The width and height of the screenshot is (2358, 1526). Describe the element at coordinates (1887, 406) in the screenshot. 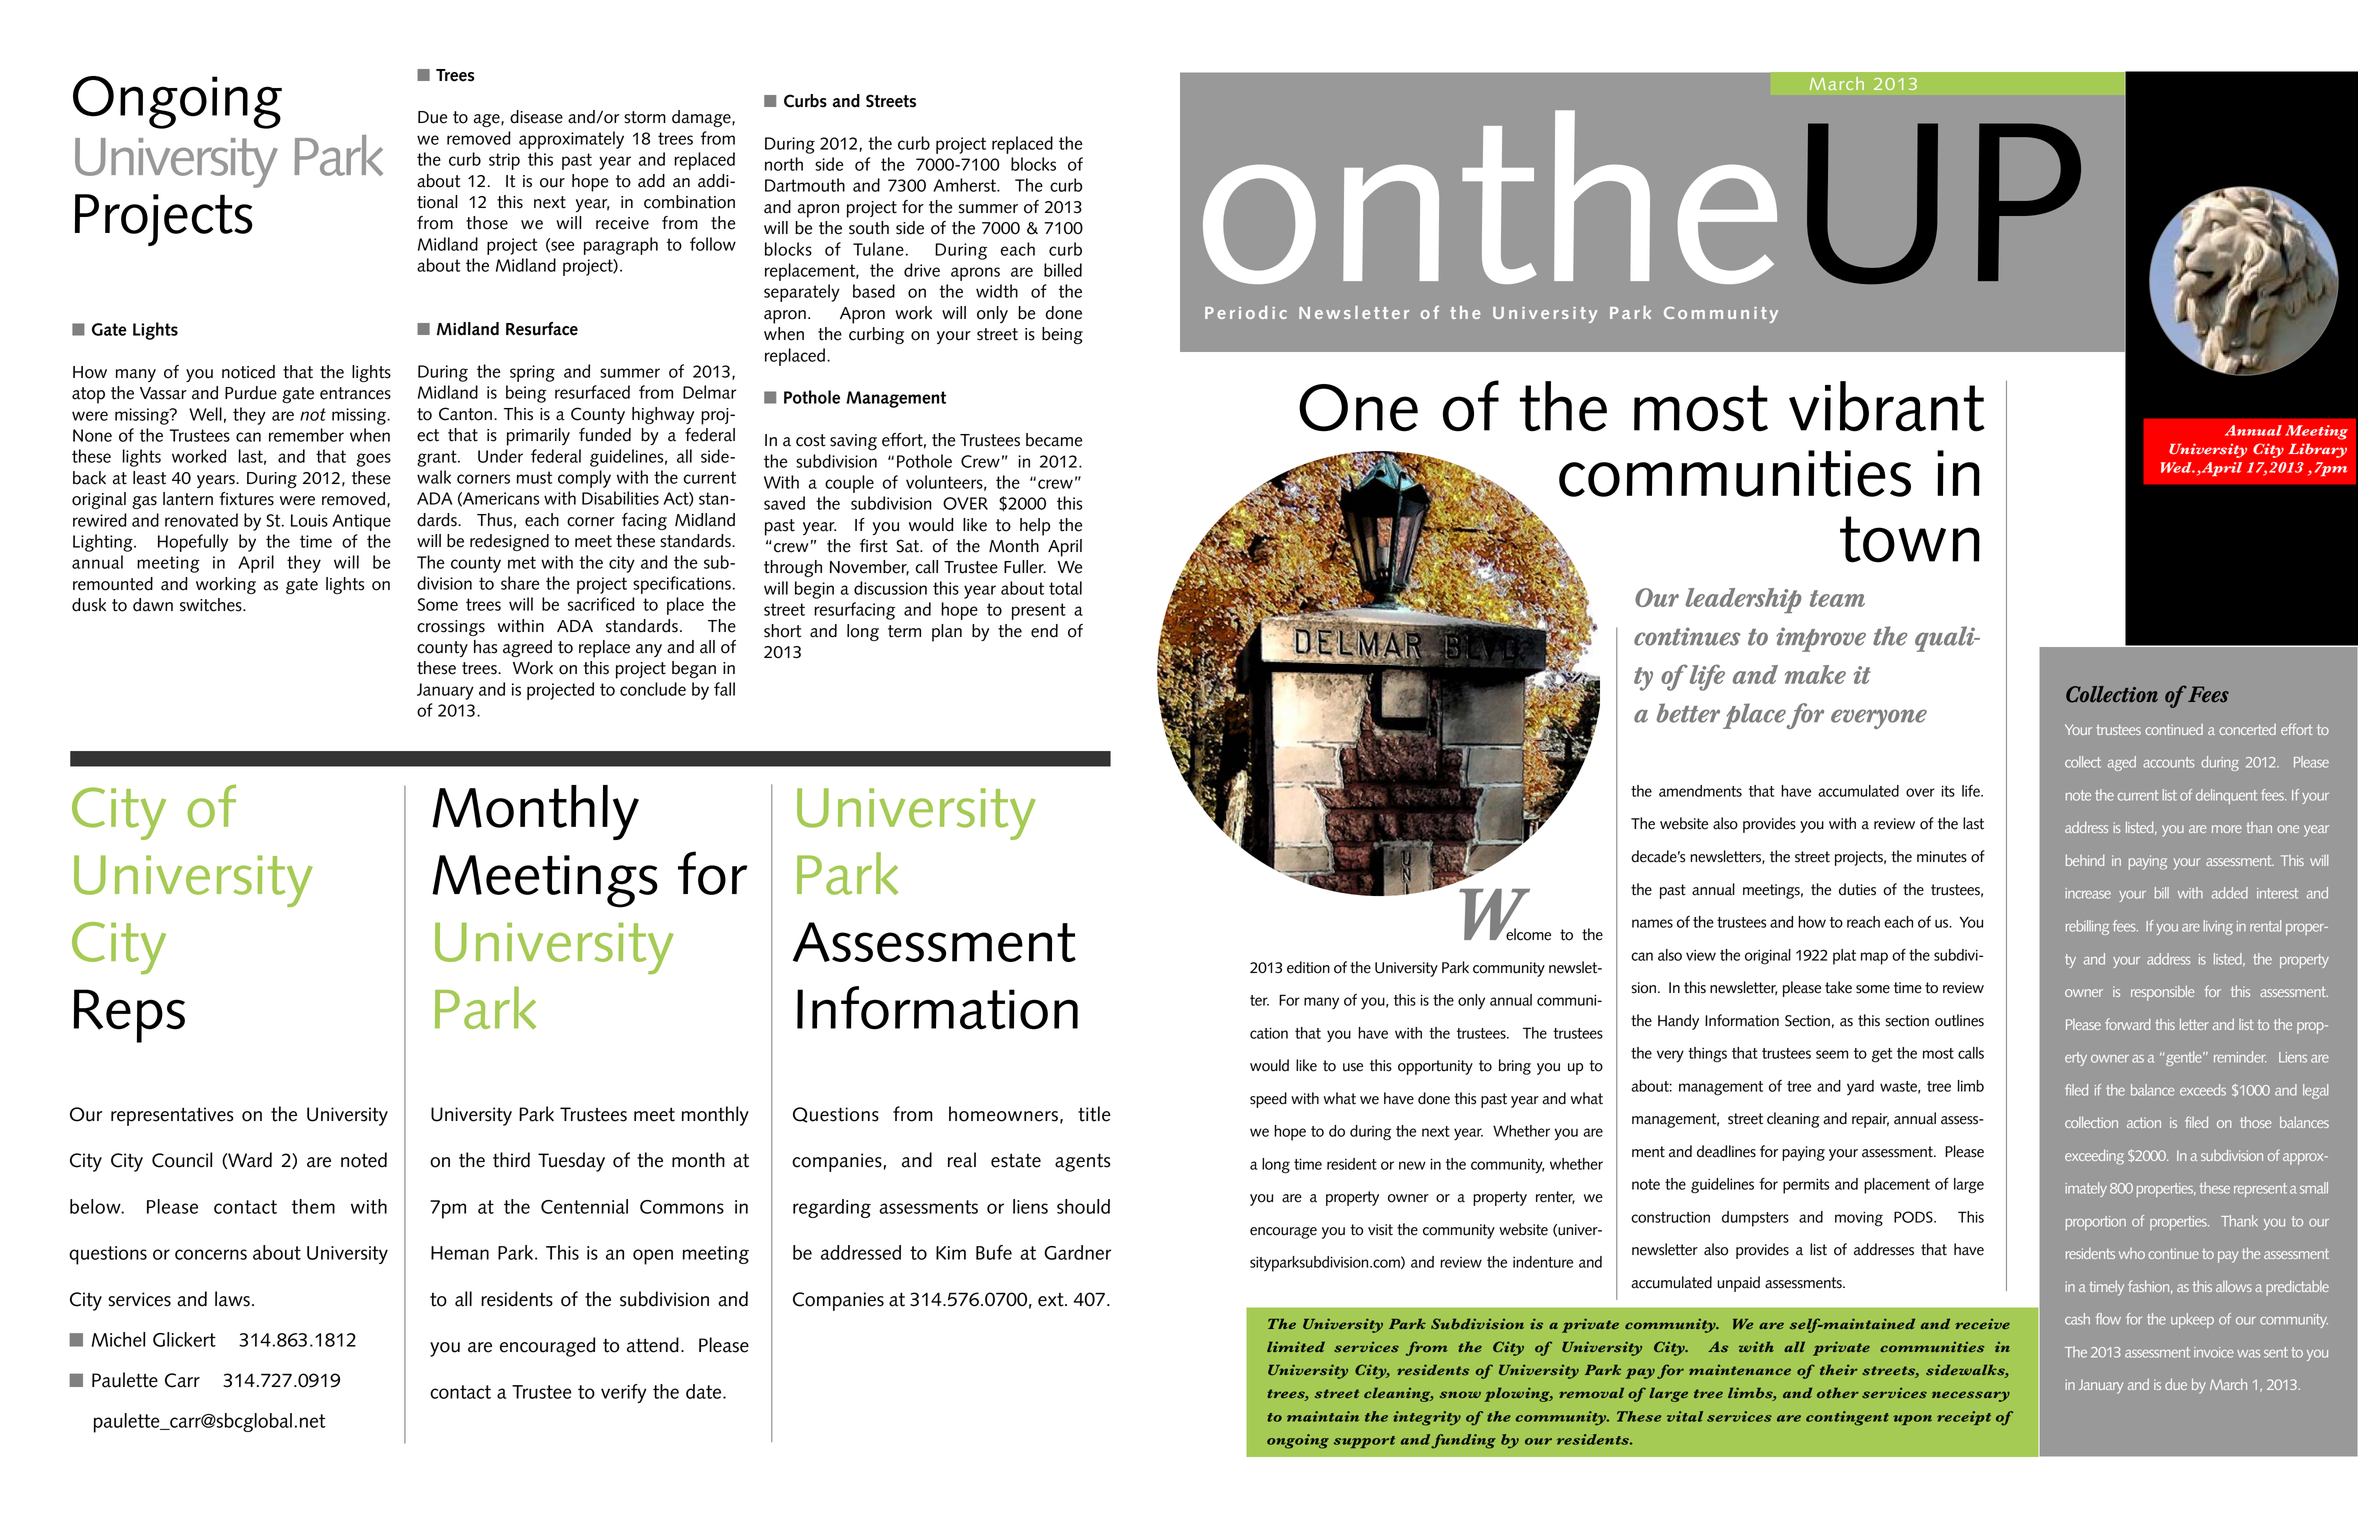

I see `vibrant` at that location.
